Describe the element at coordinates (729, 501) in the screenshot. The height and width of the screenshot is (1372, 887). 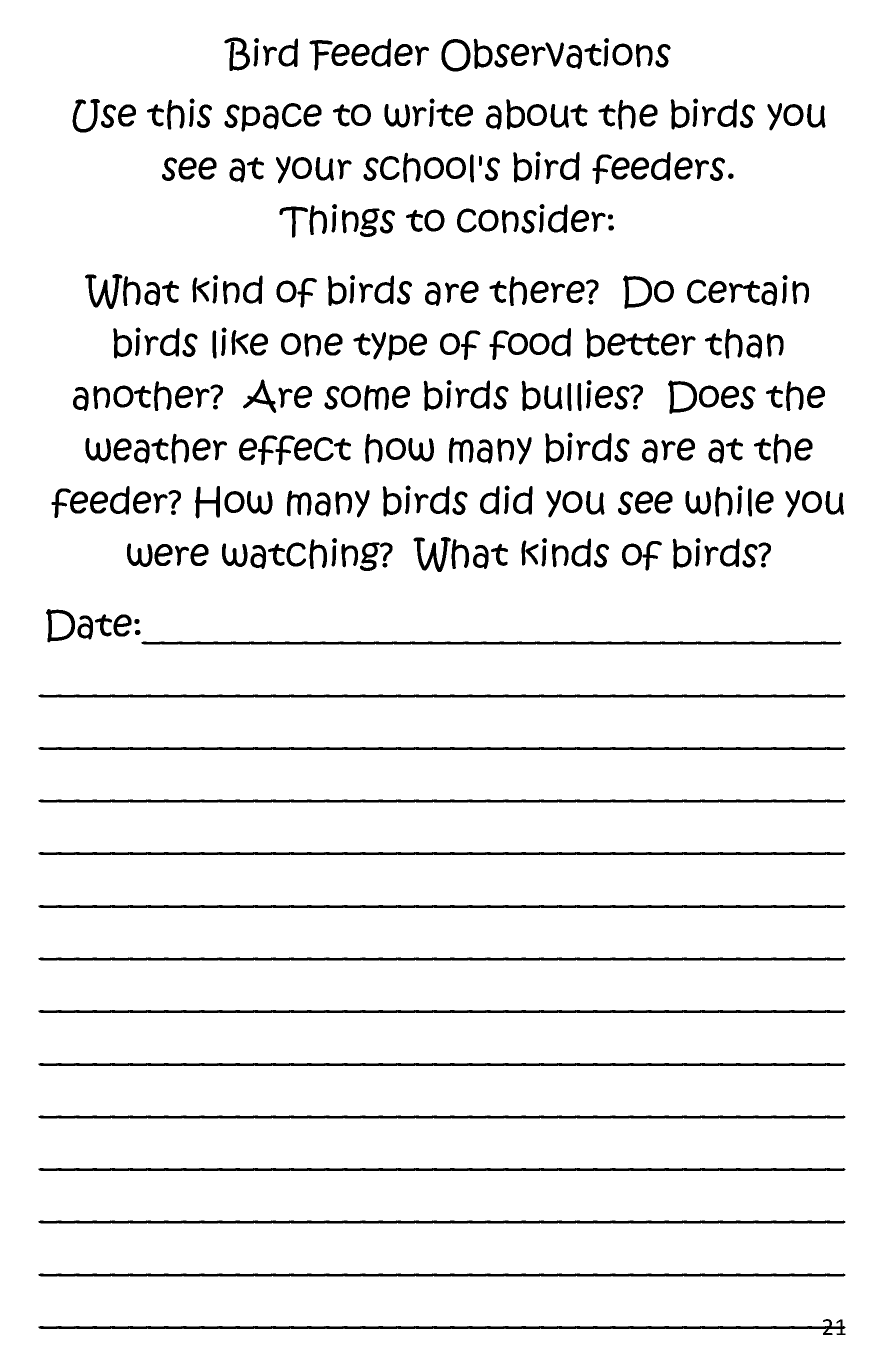
I see `while` at that location.
